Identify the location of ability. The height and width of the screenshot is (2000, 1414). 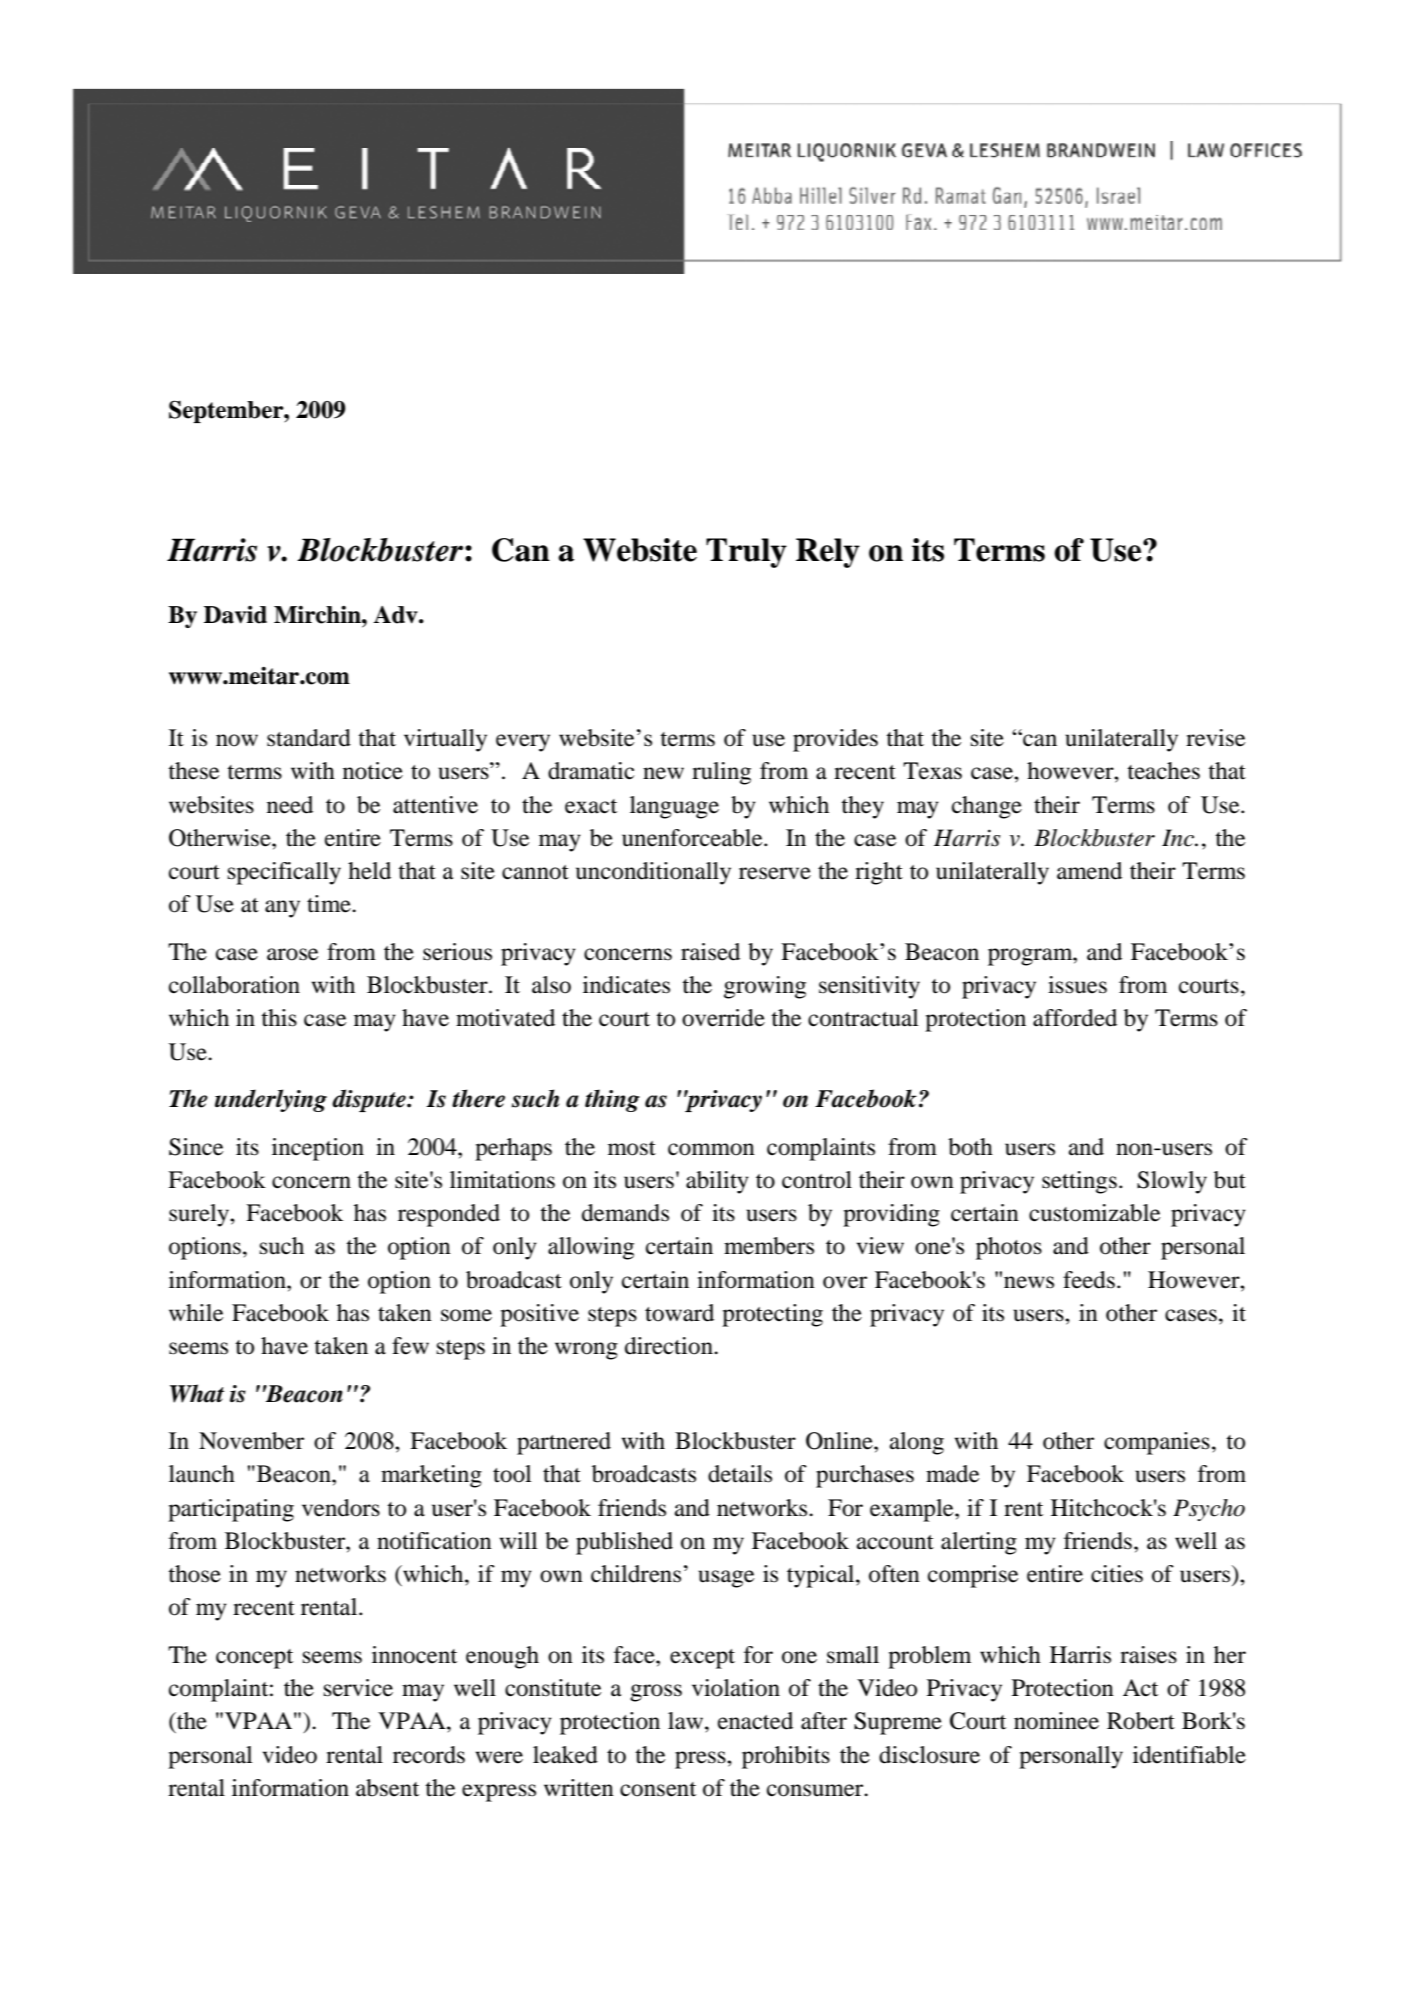
(717, 1182).
